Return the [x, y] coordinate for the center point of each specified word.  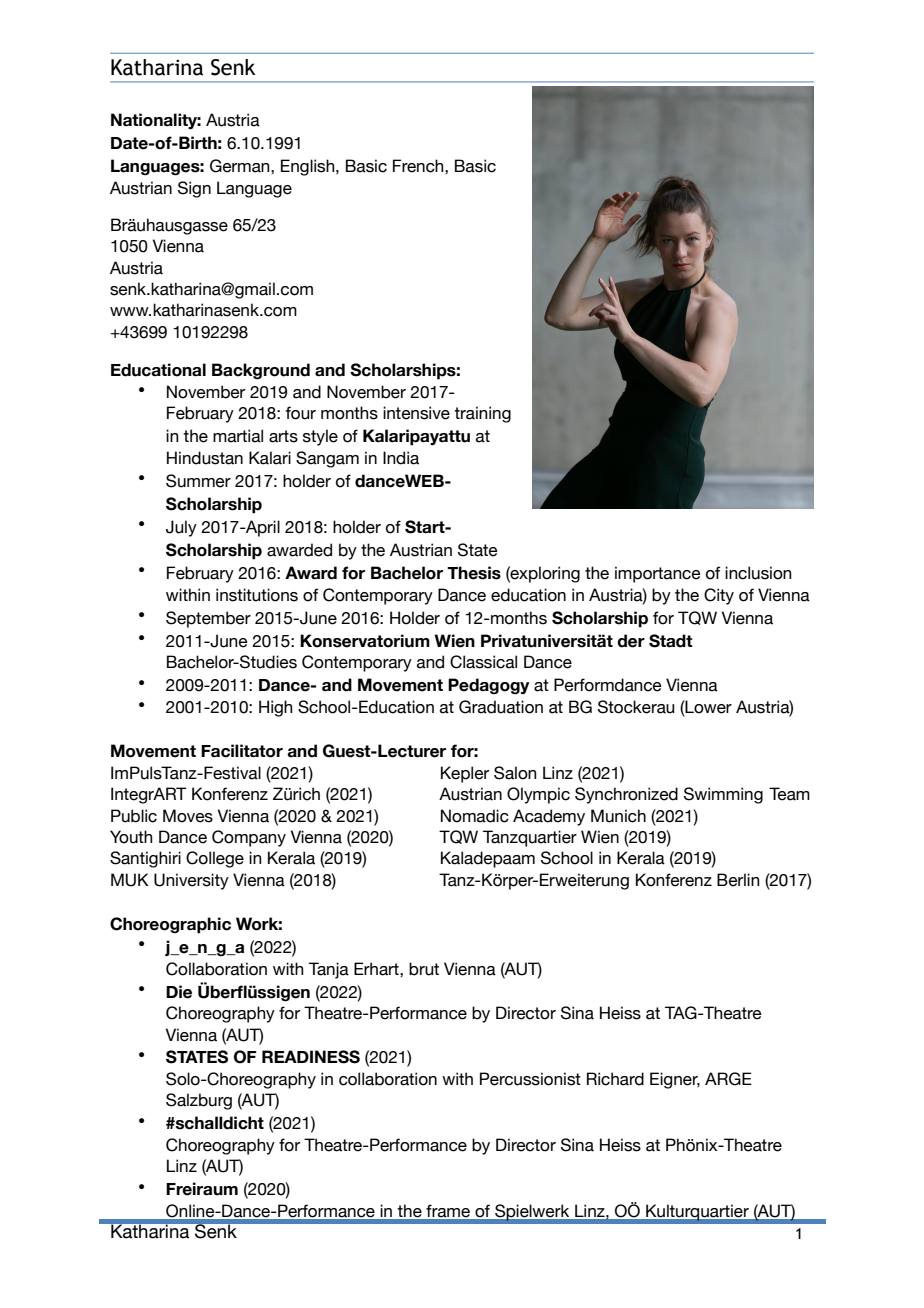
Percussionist [530, 1079]
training [482, 414]
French [419, 166]
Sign [194, 189]
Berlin [738, 880]
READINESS [311, 1057]
